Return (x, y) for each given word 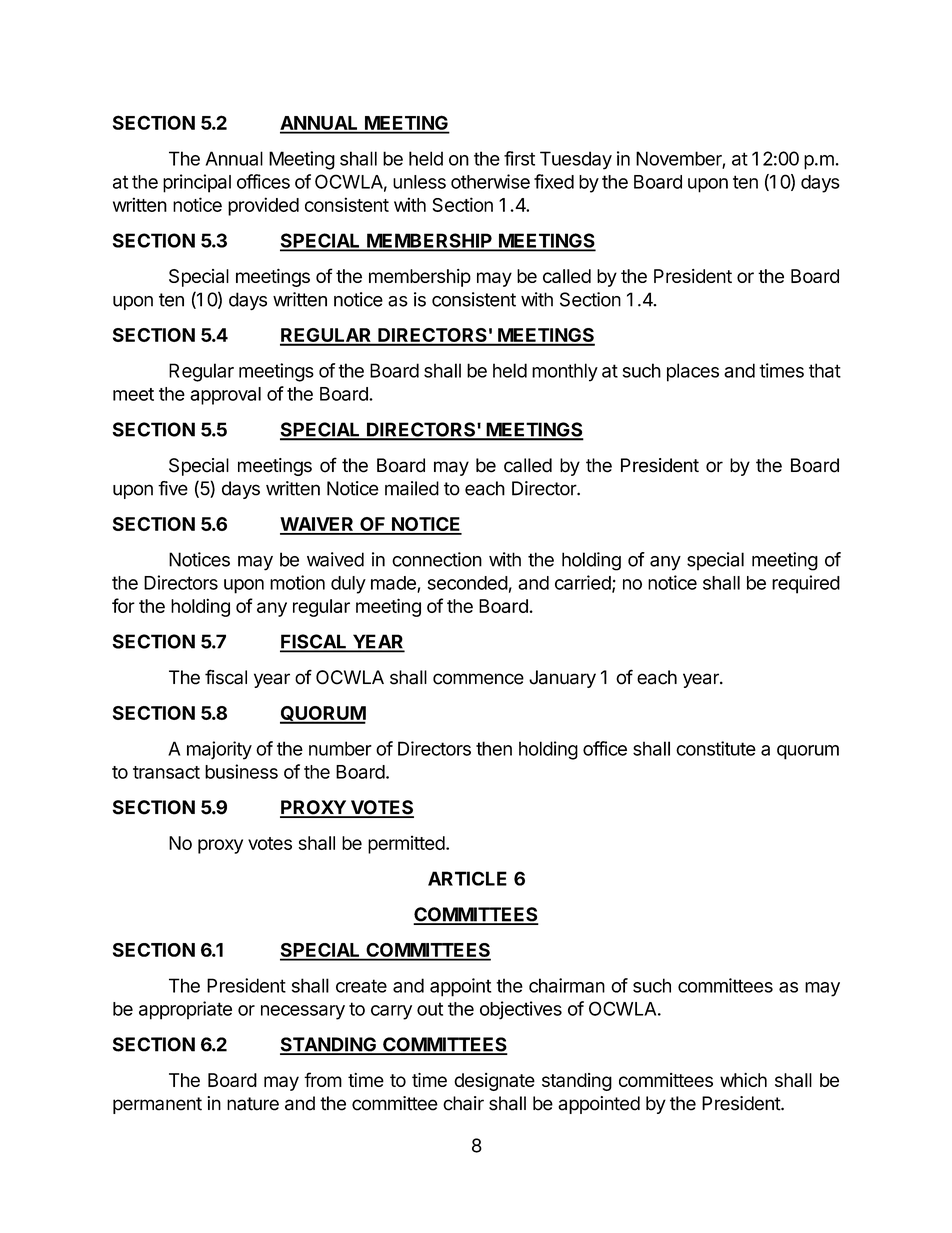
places (693, 372)
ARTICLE (467, 878)
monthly (565, 372)
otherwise (490, 181)
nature (253, 1104)
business (241, 771)
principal (197, 183)
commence (478, 679)
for (123, 605)
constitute (716, 748)
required (806, 584)
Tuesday (576, 160)
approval (225, 396)
